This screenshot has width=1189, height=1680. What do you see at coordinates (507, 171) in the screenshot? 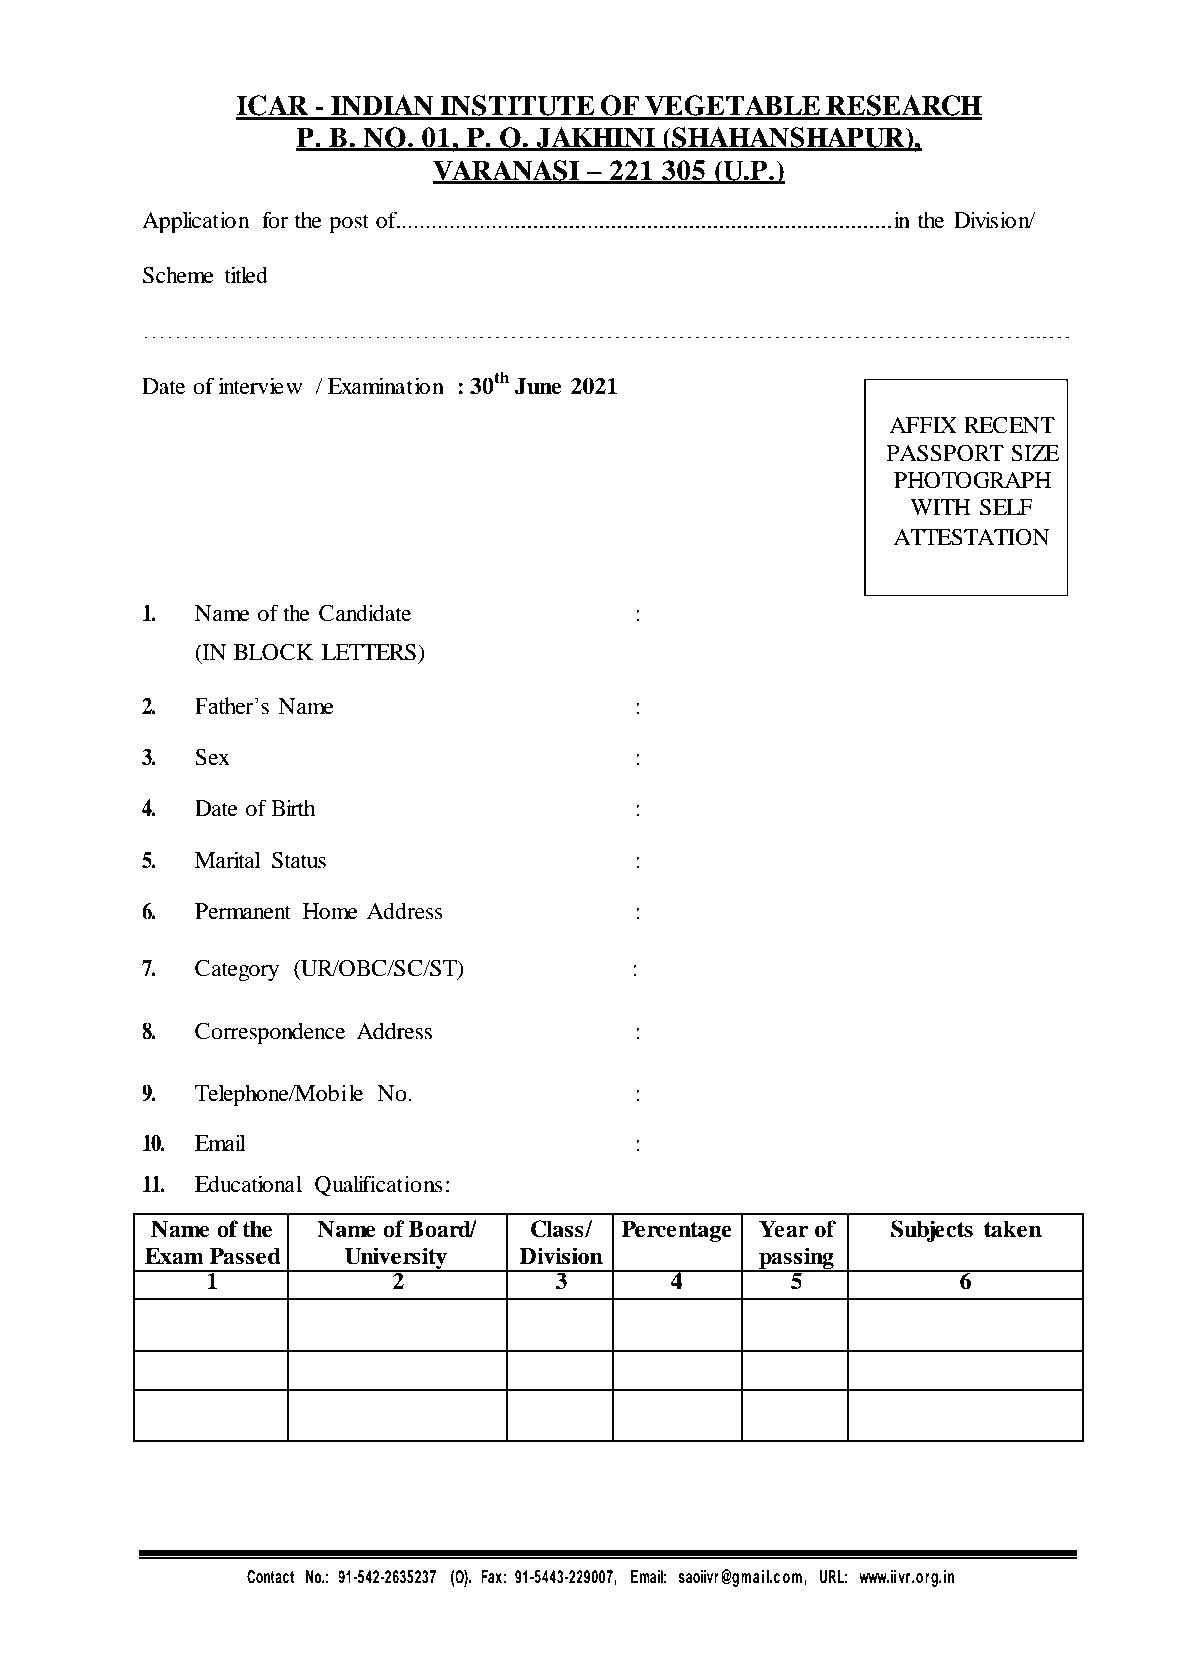
I see `VARANASI` at bounding box center [507, 171].
